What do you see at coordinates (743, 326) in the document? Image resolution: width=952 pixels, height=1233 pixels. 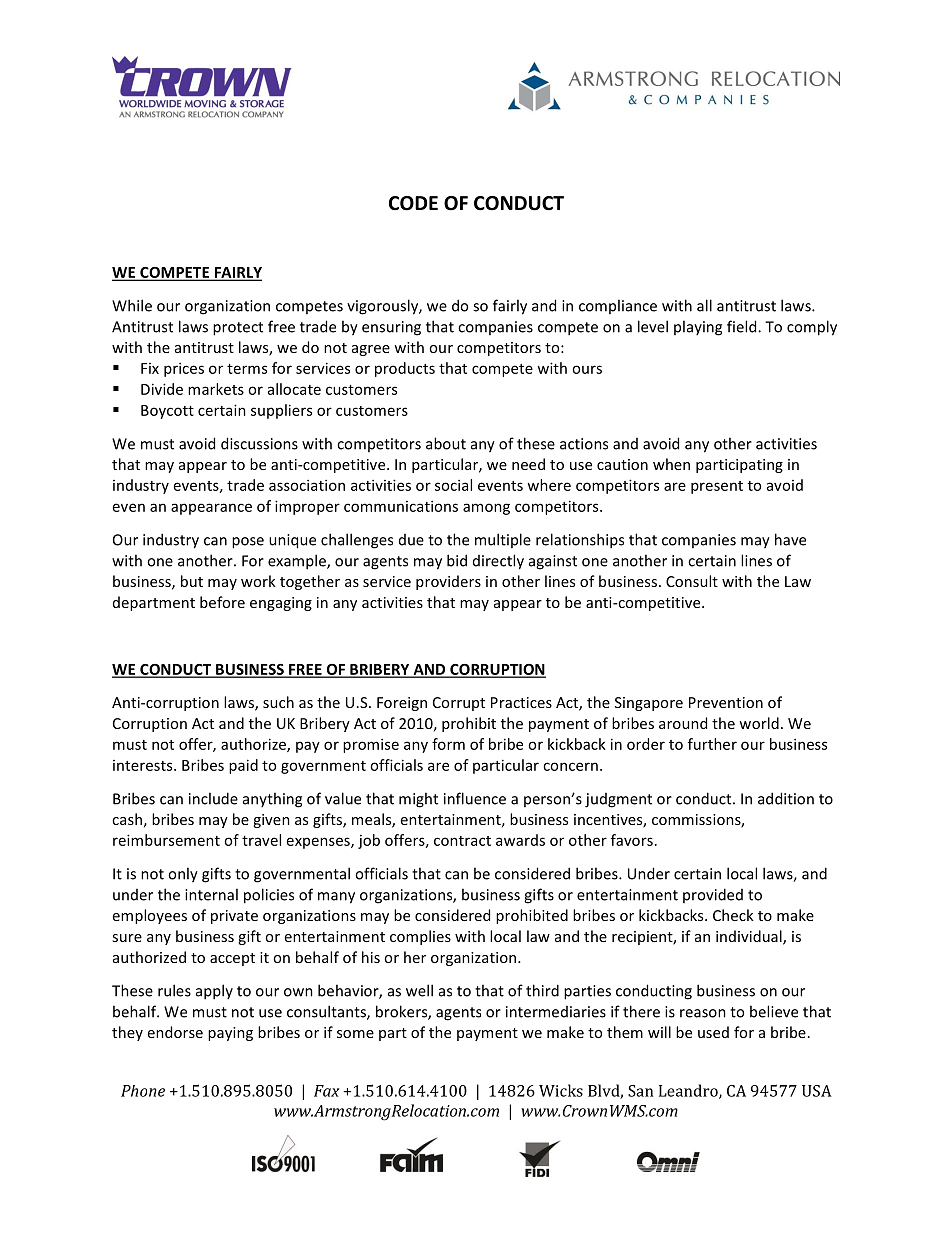 I see `field` at bounding box center [743, 326].
